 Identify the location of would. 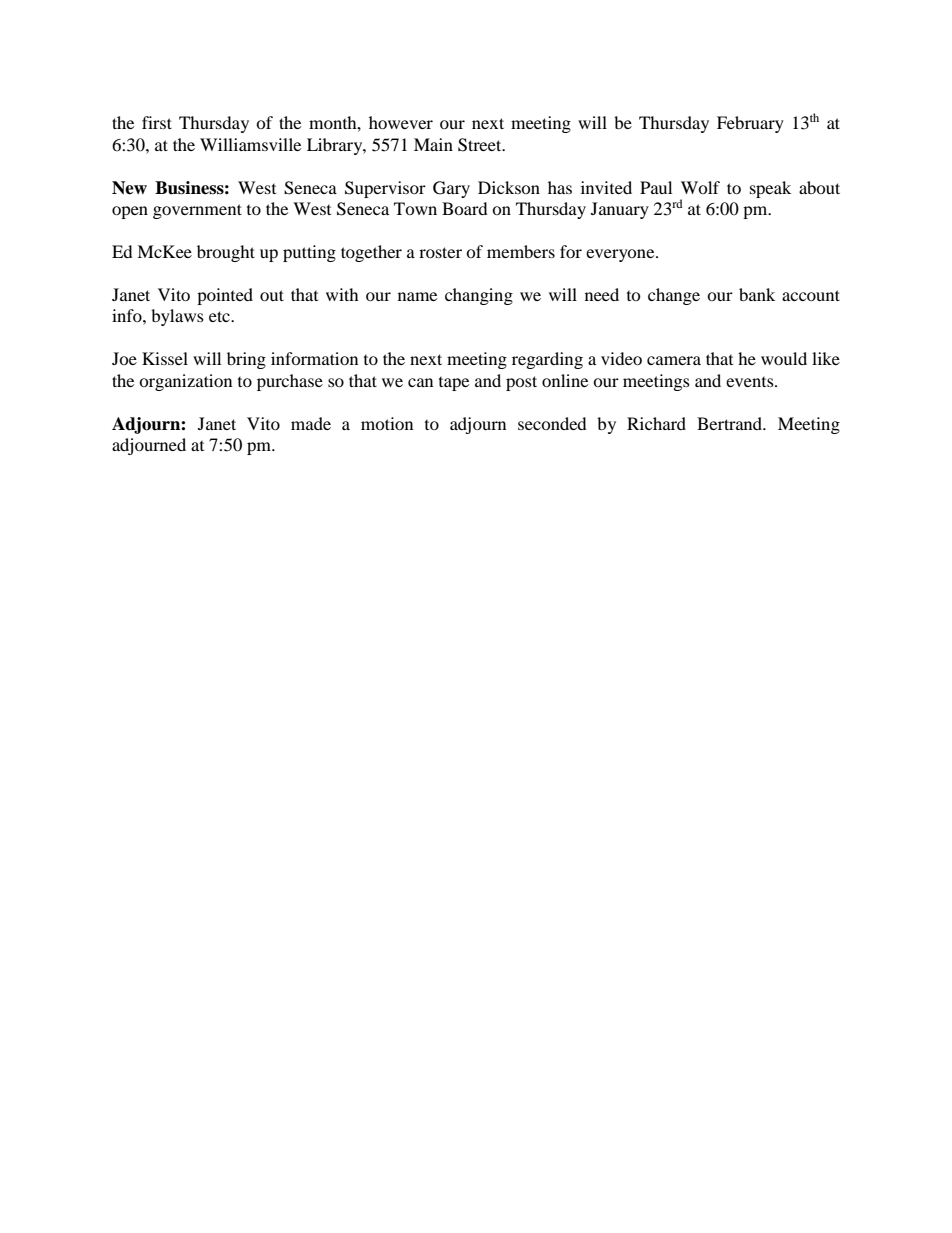
(784, 358).
